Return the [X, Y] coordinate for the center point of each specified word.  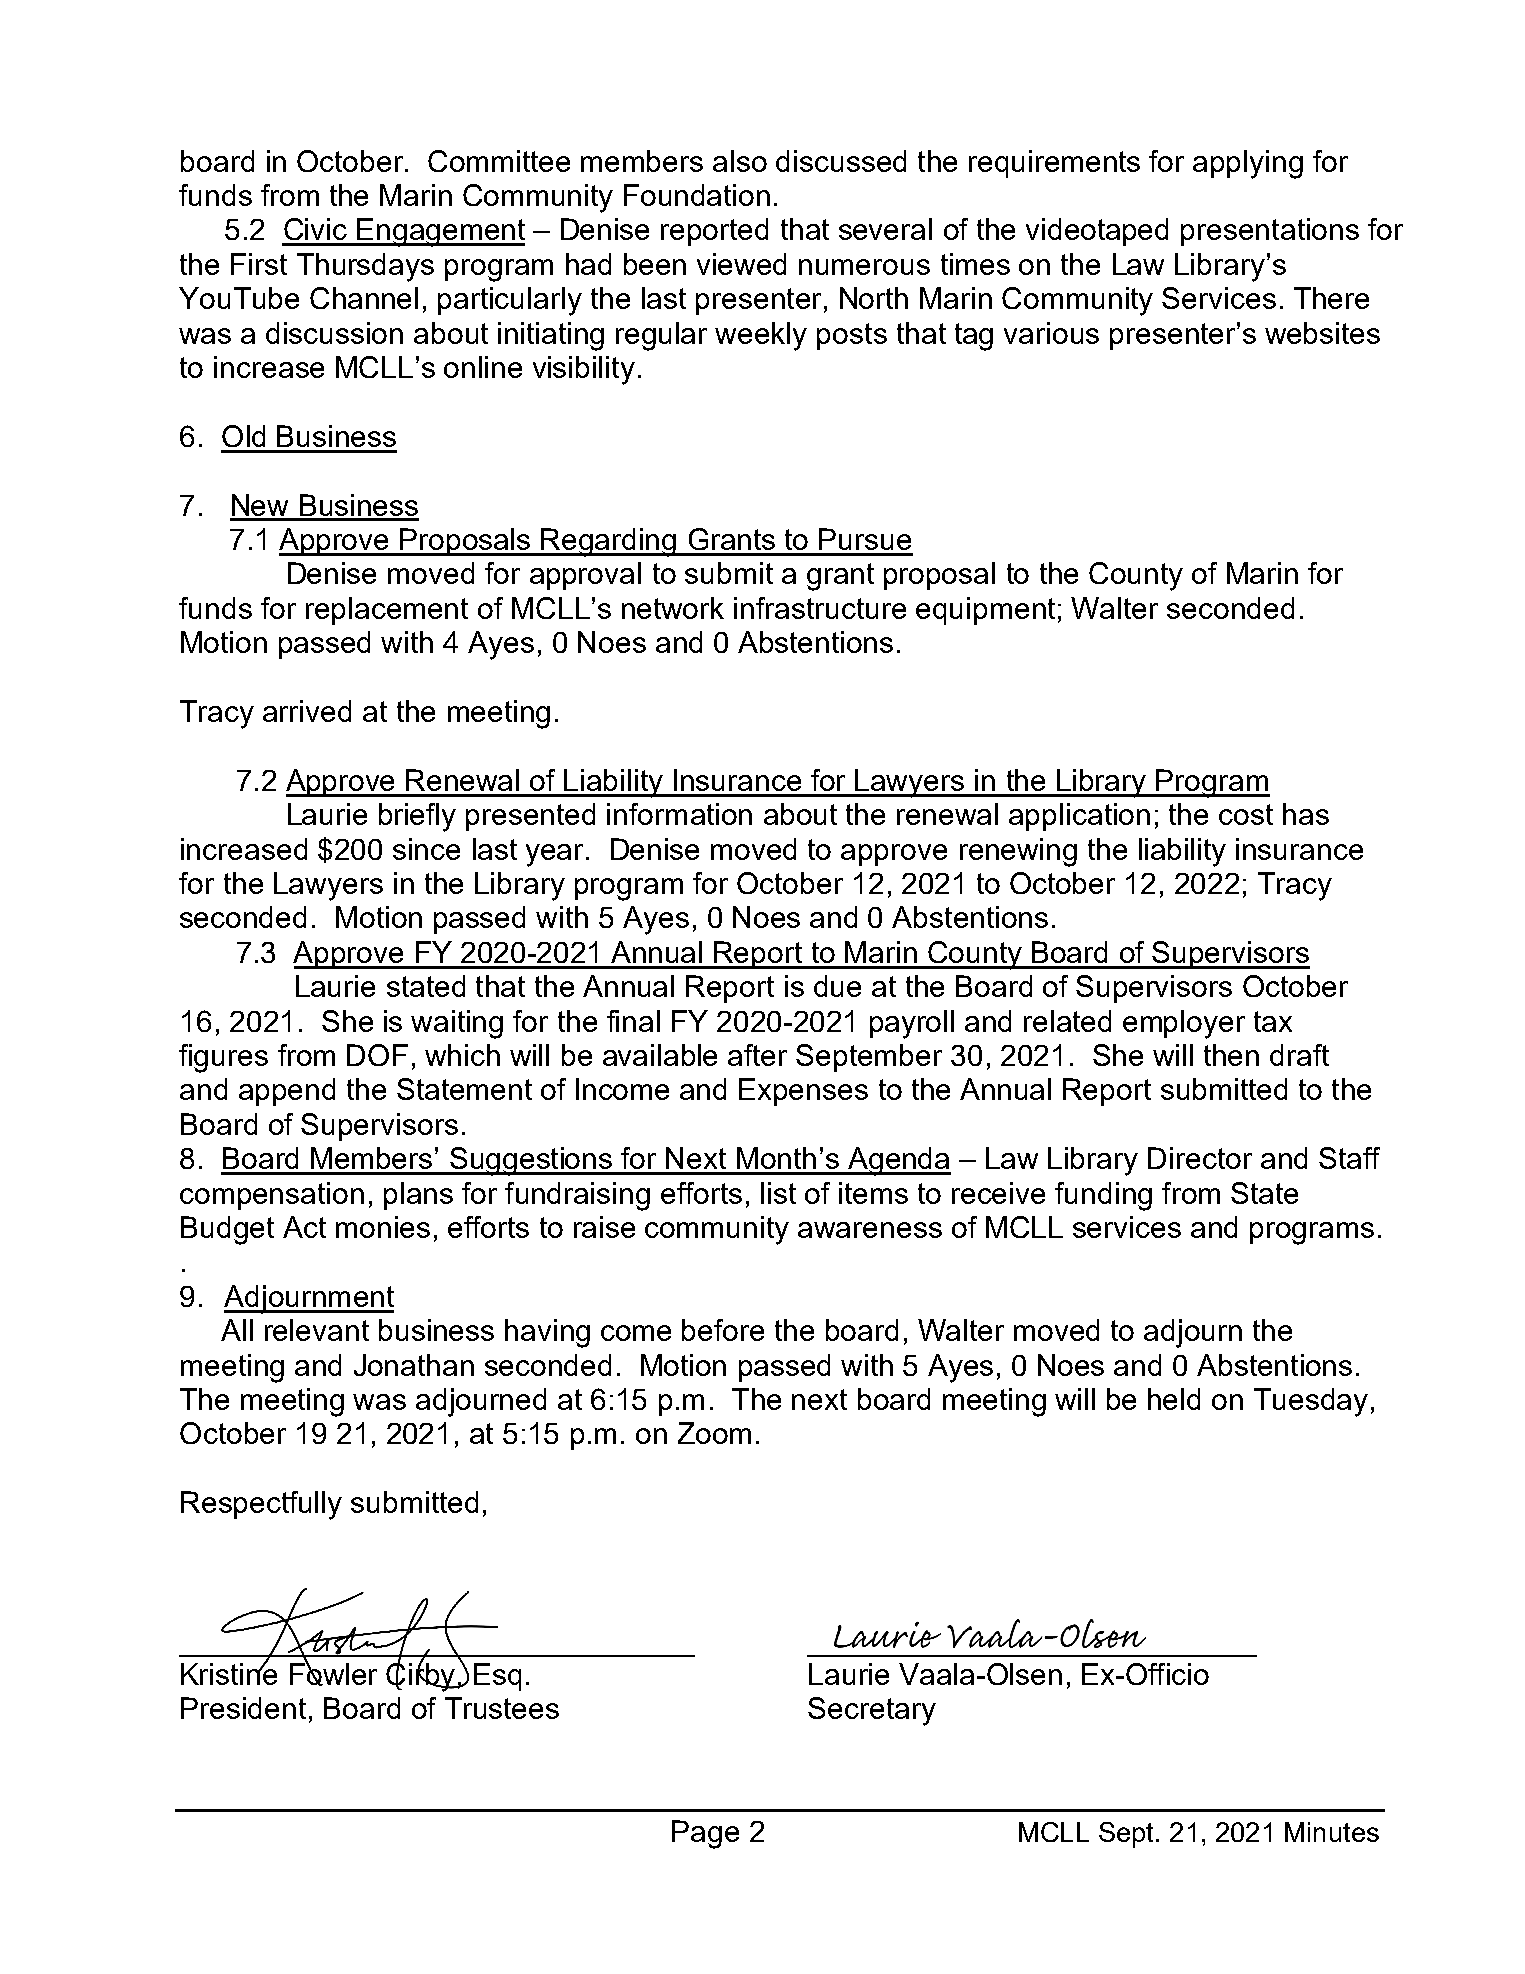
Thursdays [365, 267]
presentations [1270, 232]
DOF [377, 1055]
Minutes [1332, 1832]
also [740, 161]
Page [705, 1834]
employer [1184, 1024]
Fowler [333, 1673]
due [837, 986]
